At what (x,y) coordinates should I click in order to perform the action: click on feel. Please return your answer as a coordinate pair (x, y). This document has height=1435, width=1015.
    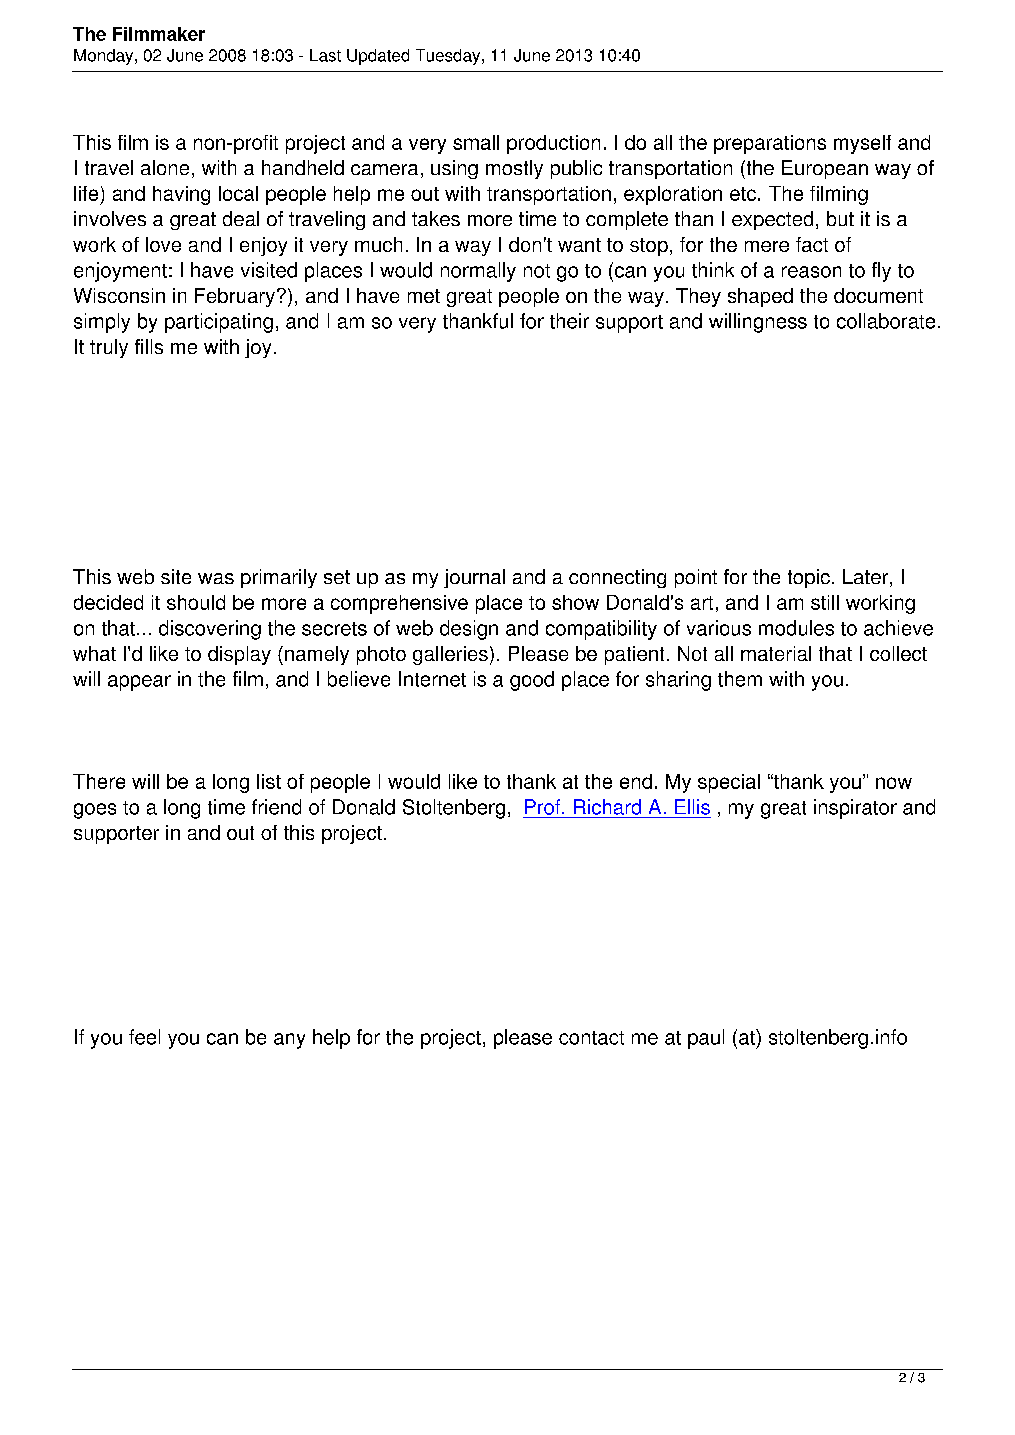
    Looking at the image, I should click on (144, 1037).
